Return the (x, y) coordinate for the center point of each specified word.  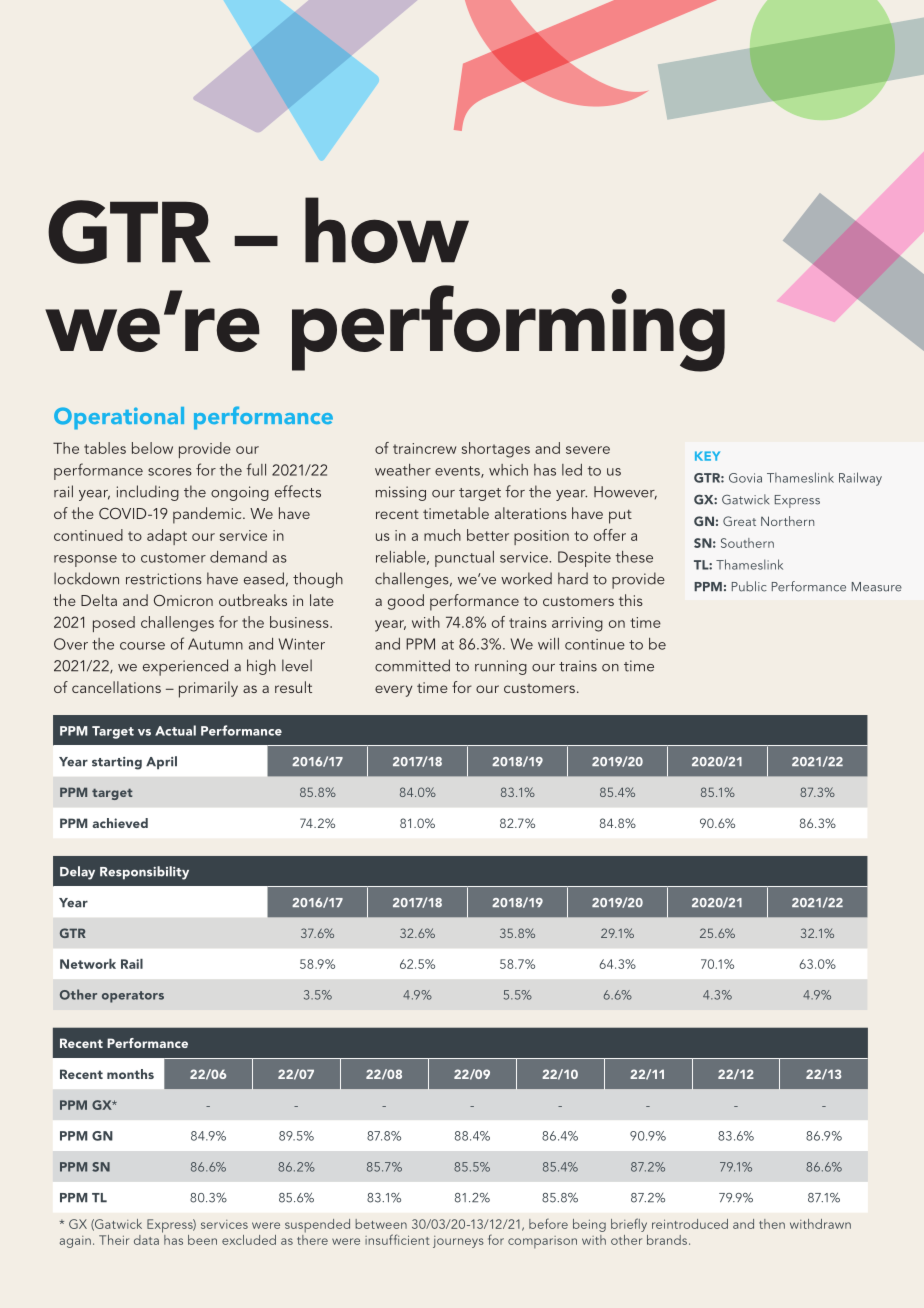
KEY (707, 456)
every (393, 691)
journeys (458, 1242)
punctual (464, 559)
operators (133, 997)
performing (508, 328)
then (772, 1224)
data (146, 1240)
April (161, 763)
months (130, 1074)
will (548, 644)
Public (749, 586)
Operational (119, 418)
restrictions (164, 579)
